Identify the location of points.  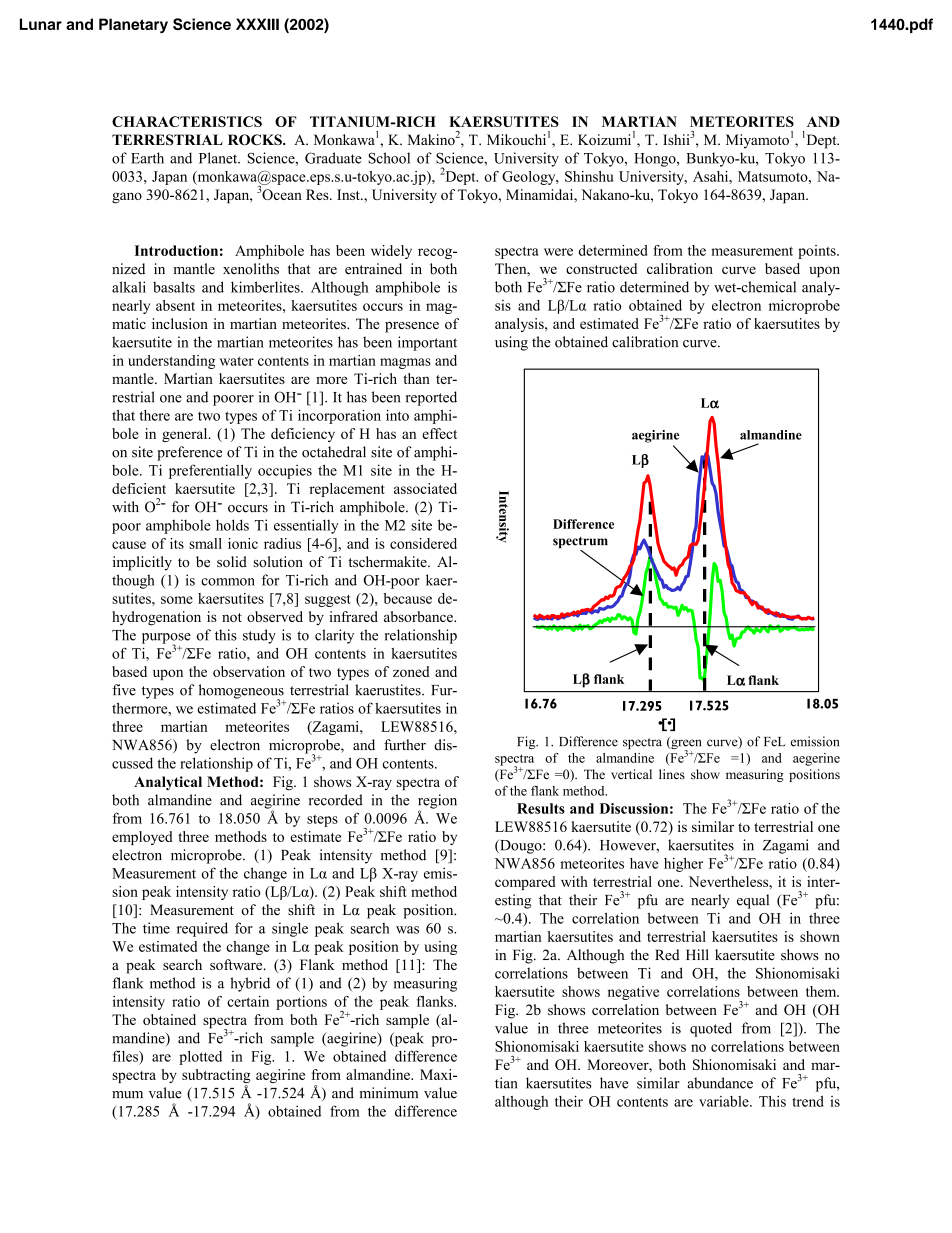
(818, 252).
